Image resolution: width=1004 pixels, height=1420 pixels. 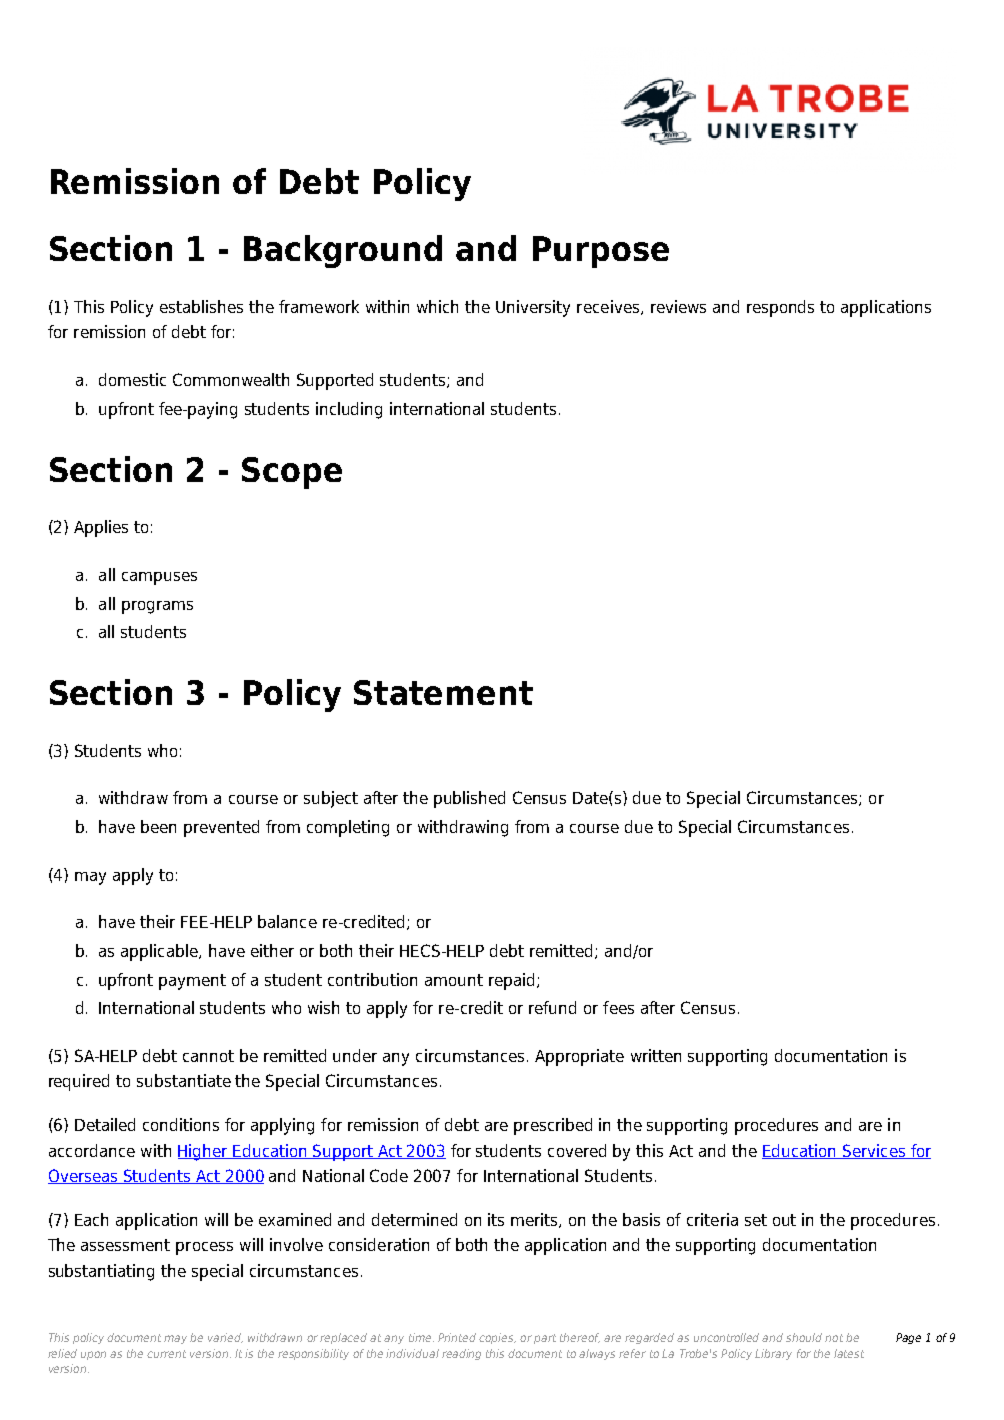 I want to click on Statement, so click(x=443, y=692).
